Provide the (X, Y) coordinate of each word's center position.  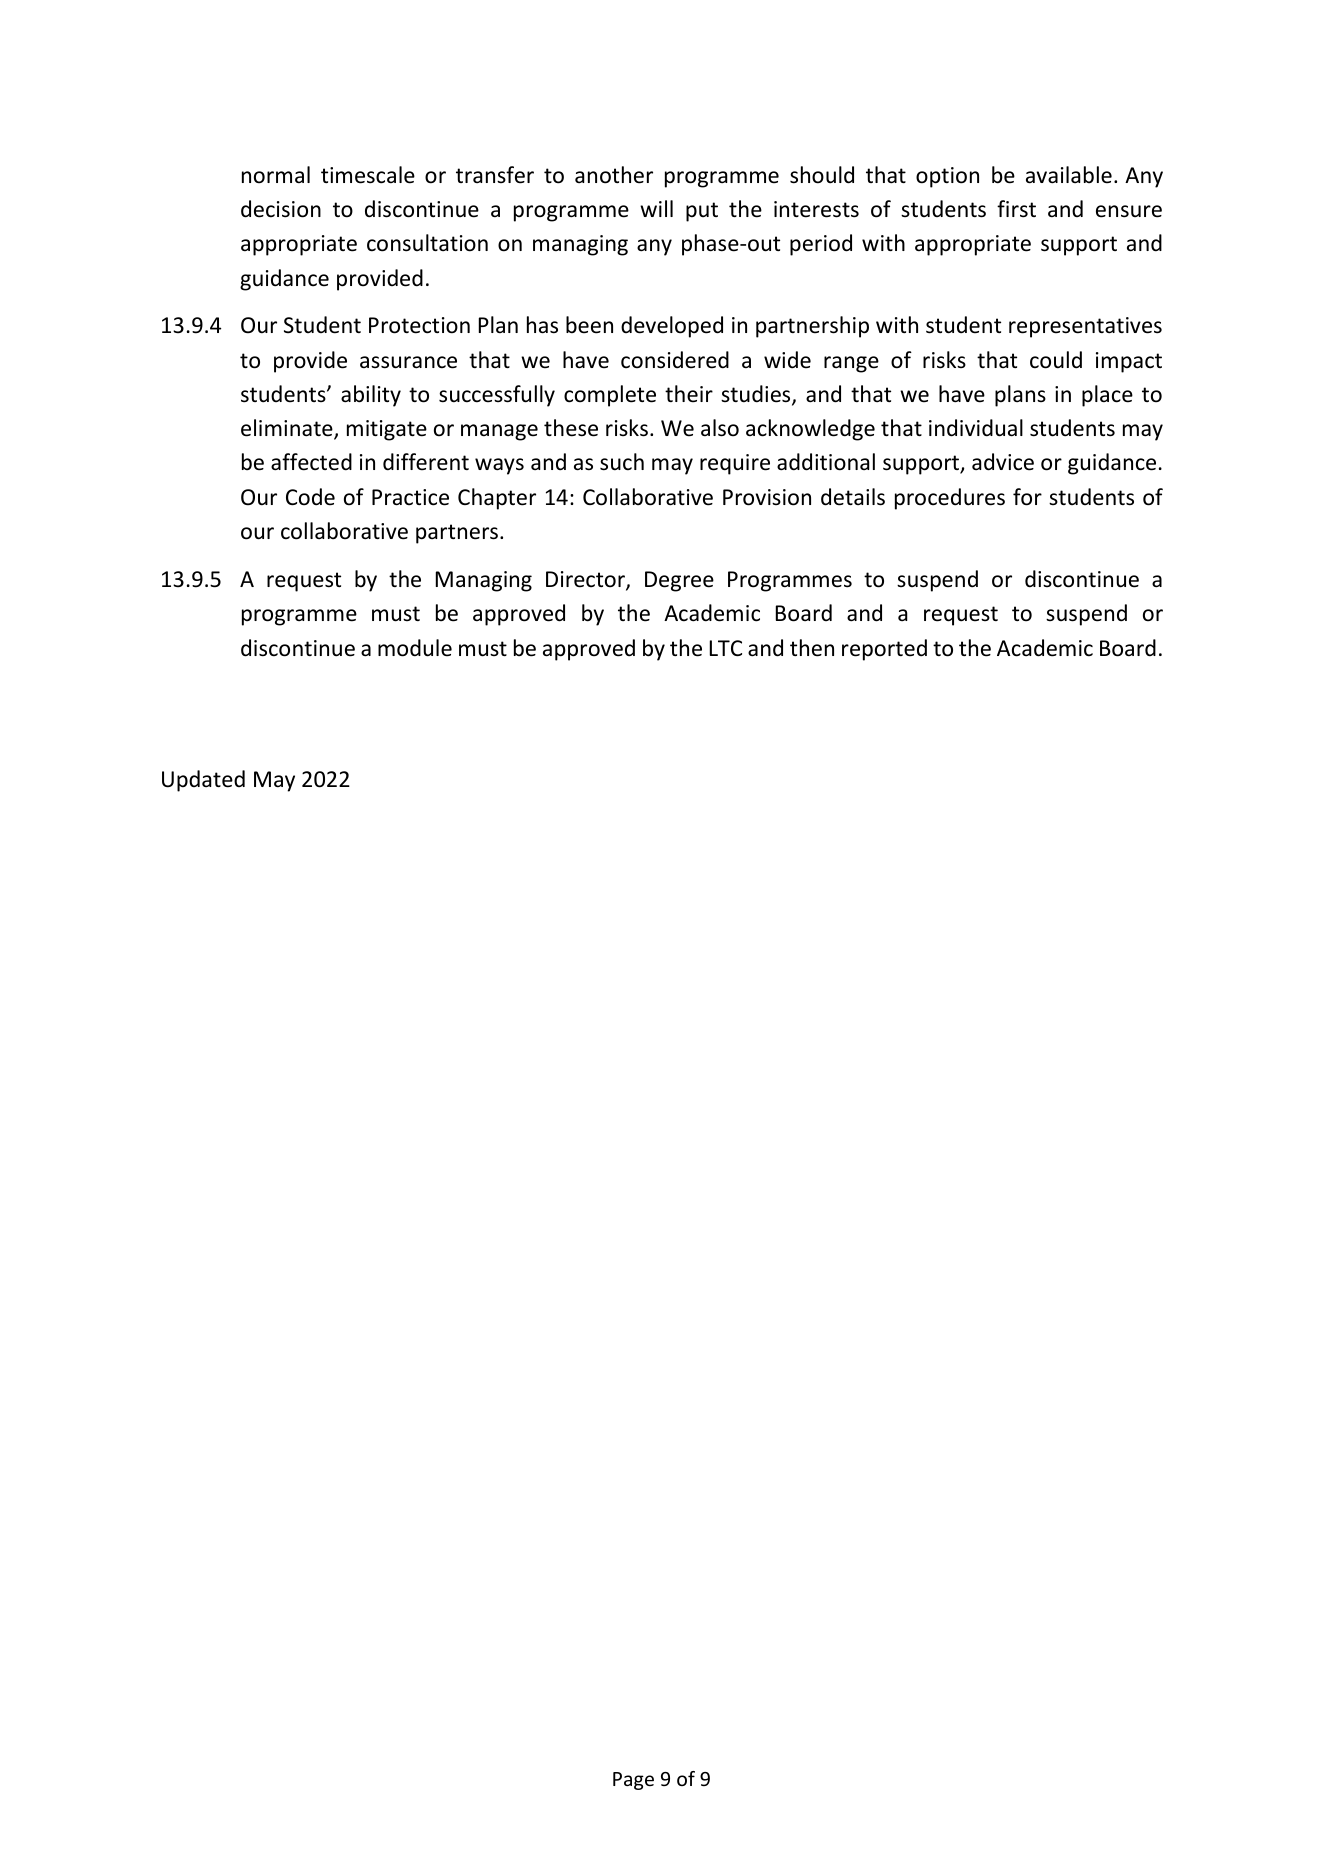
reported (884, 650)
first (1016, 209)
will (656, 208)
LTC (726, 648)
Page (633, 1781)
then (812, 648)
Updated (203, 781)
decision (281, 209)
